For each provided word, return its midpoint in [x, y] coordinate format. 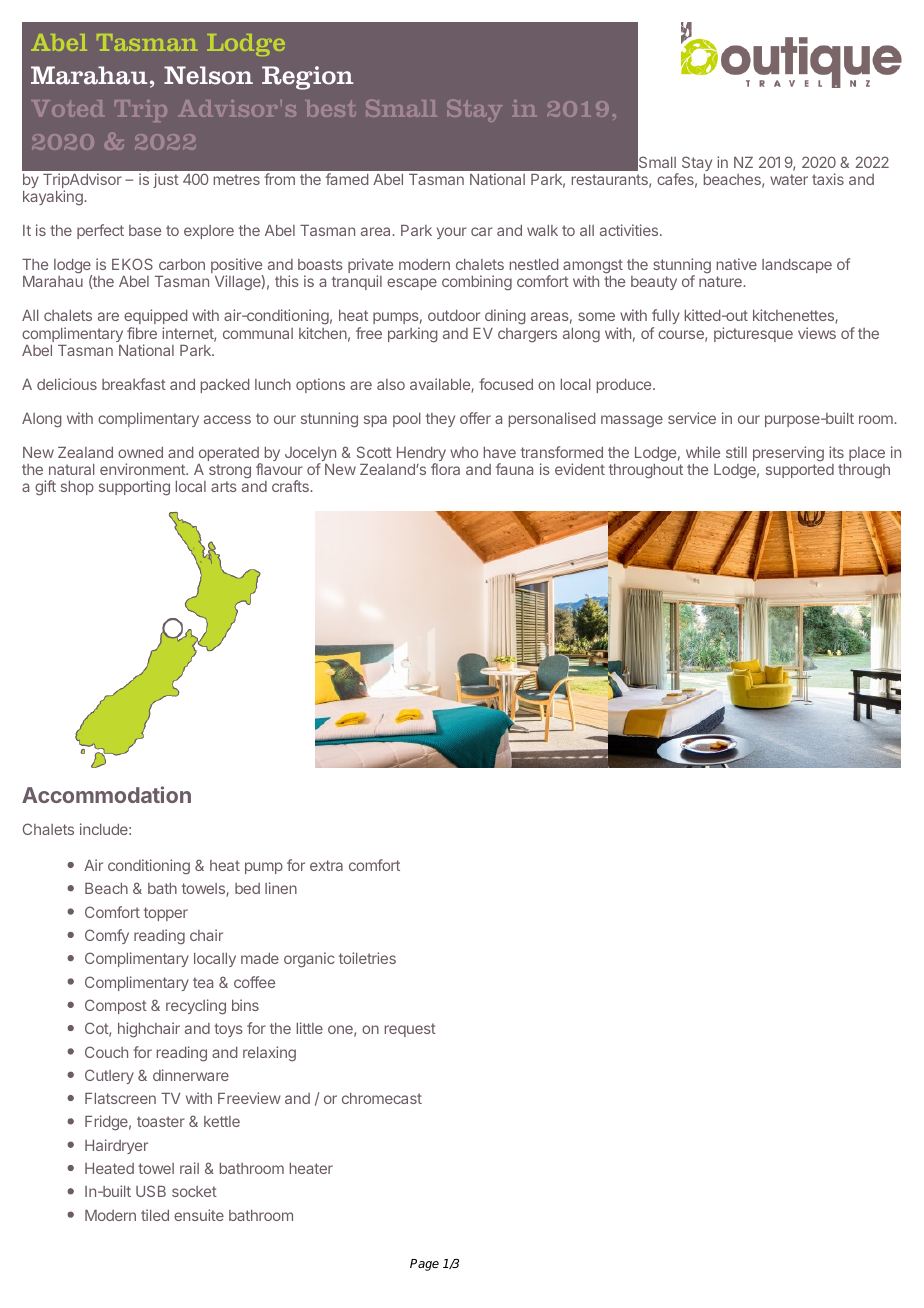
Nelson [208, 75]
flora [445, 469]
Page [424, 1265]
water [789, 179]
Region [308, 78]
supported [800, 471]
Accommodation [106, 794]
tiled [155, 1215]
